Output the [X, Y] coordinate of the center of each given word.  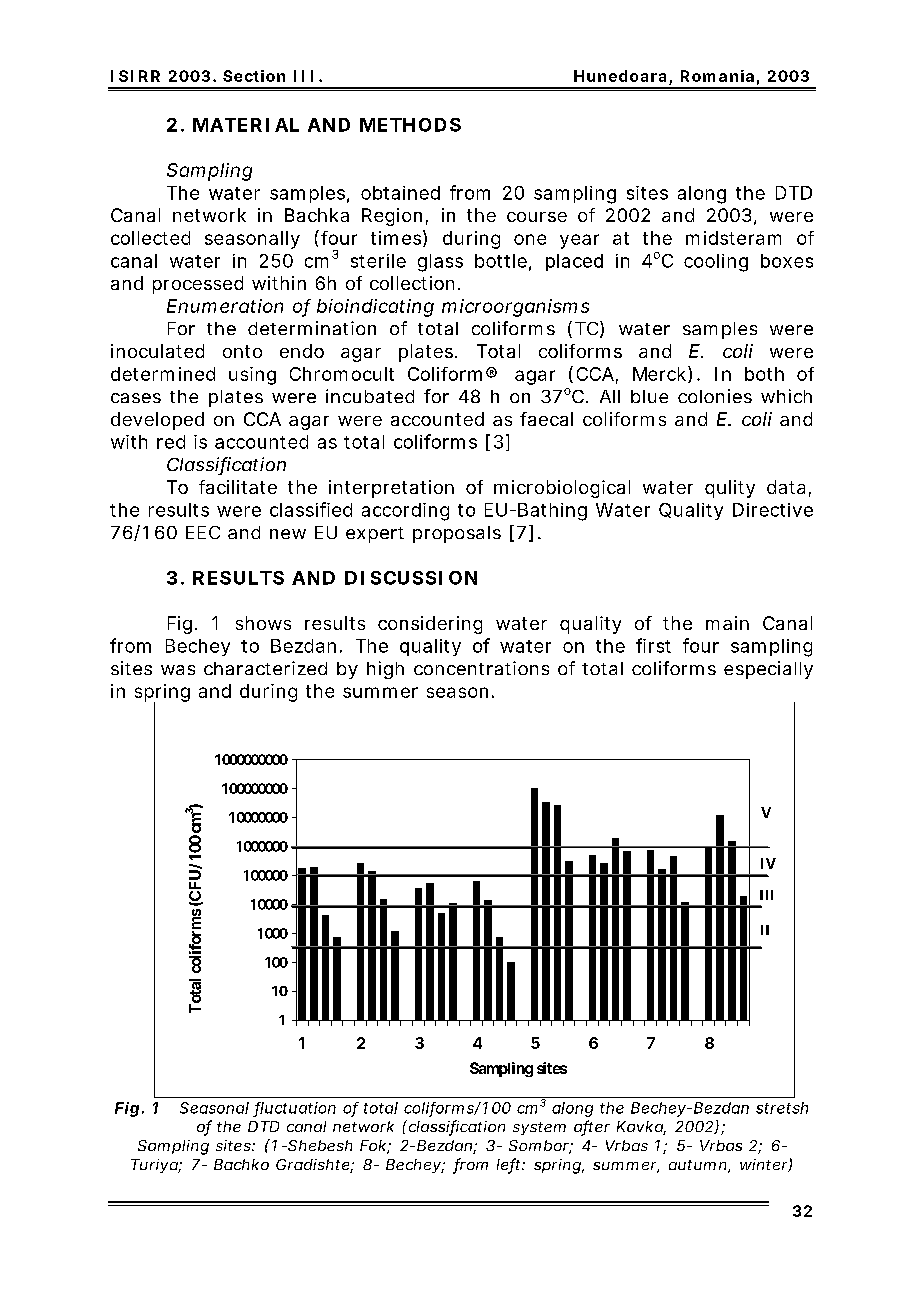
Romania [717, 76]
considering [430, 625]
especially [768, 670]
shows [263, 623]
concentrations [481, 668]
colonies [715, 396]
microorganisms [515, 308]
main [727, 623]
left [510, 1165]
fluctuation [295, 1109]
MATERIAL [246, 125]
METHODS [410, 125]
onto [242, 351]
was [178, 670]
